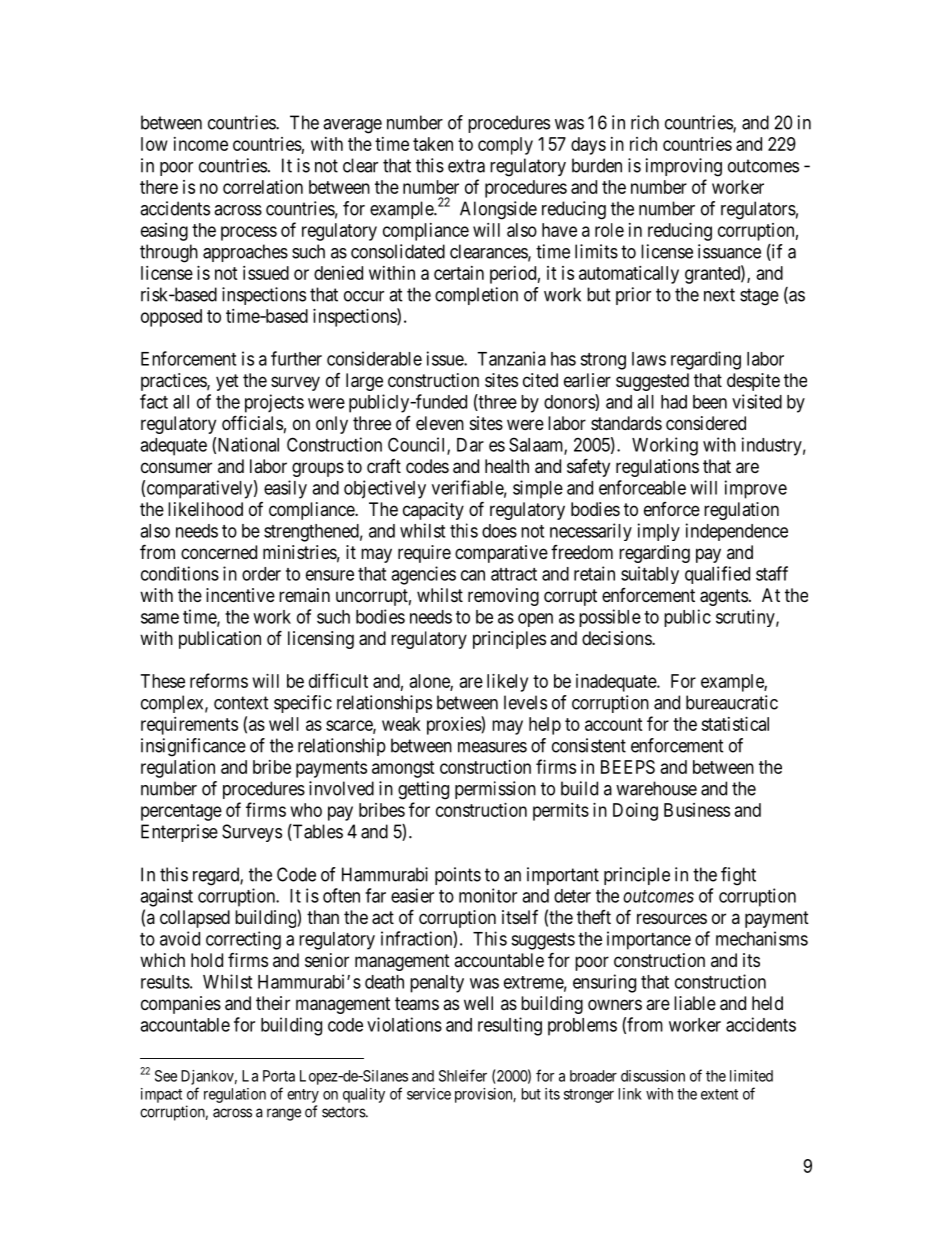 Image resolution: width=952 pixels, height=1233 pixels. What do you see at coordinates (195, 919) in the image?
I see `collapsed` at bounding box center [195, 919].
